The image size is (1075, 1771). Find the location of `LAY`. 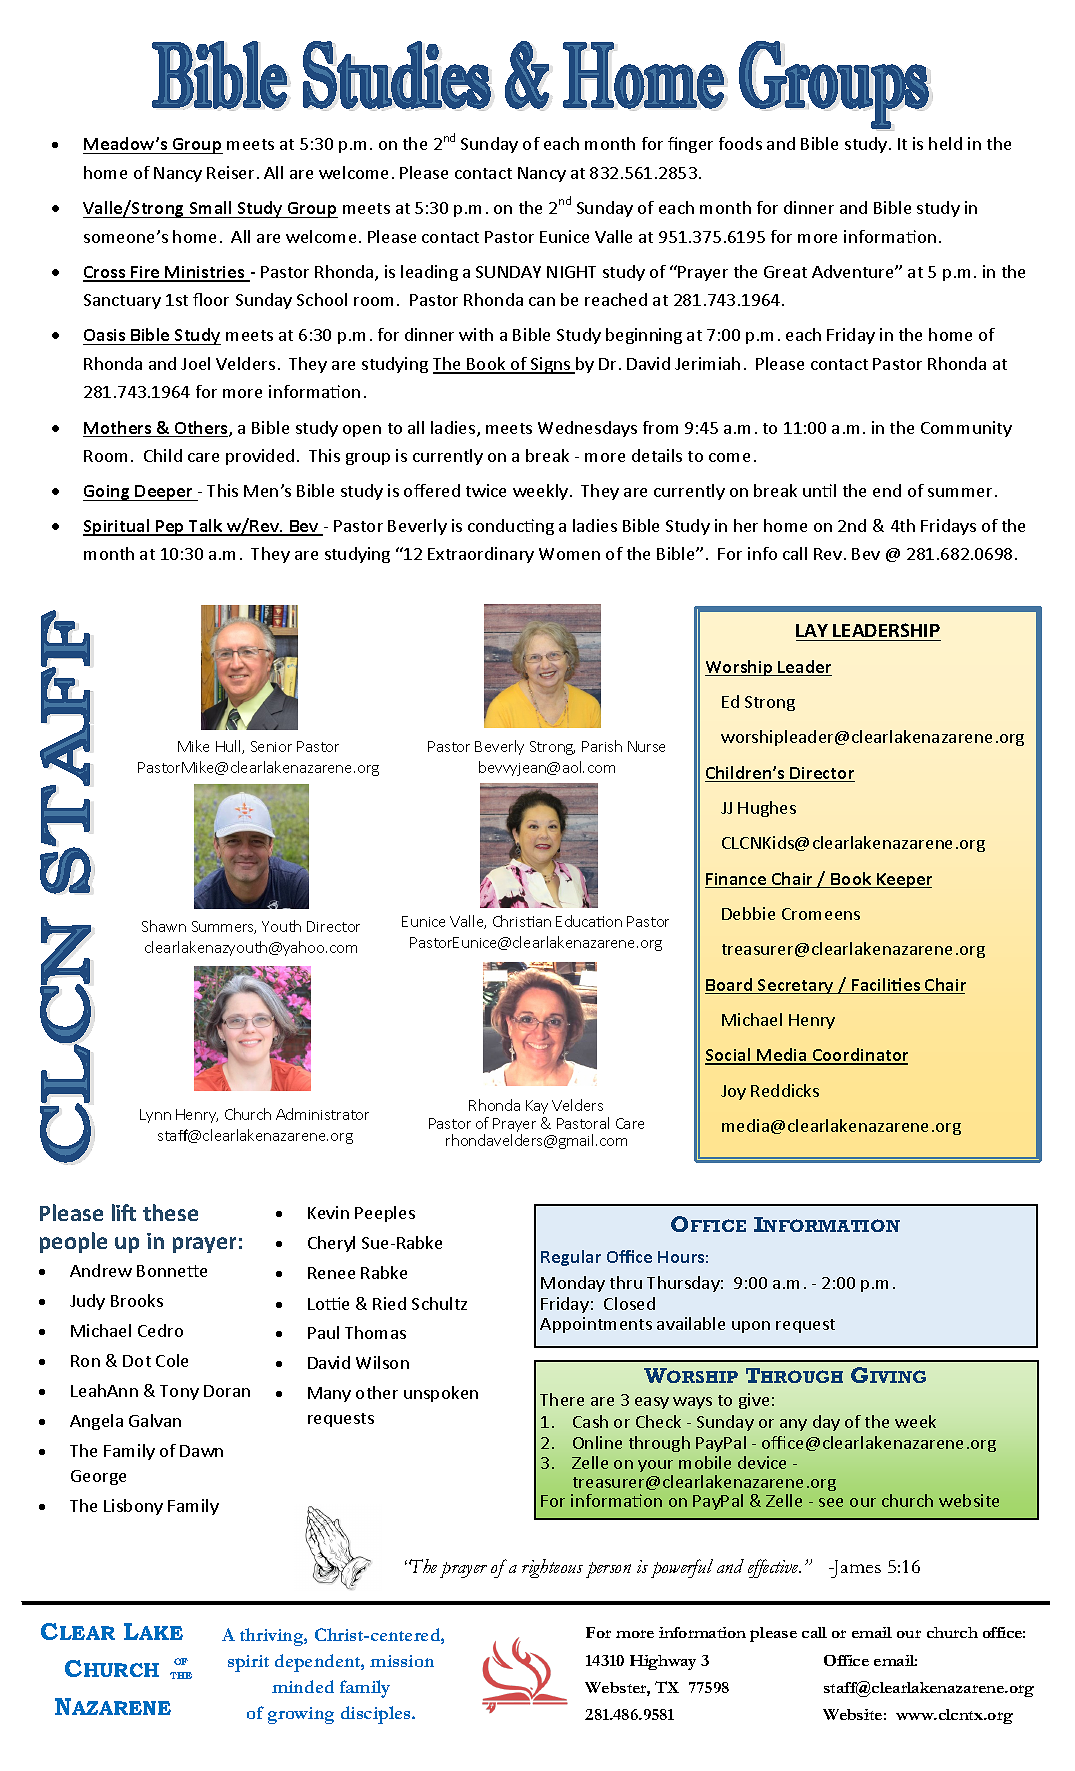

LAY is located at coordinates (812, 630).
